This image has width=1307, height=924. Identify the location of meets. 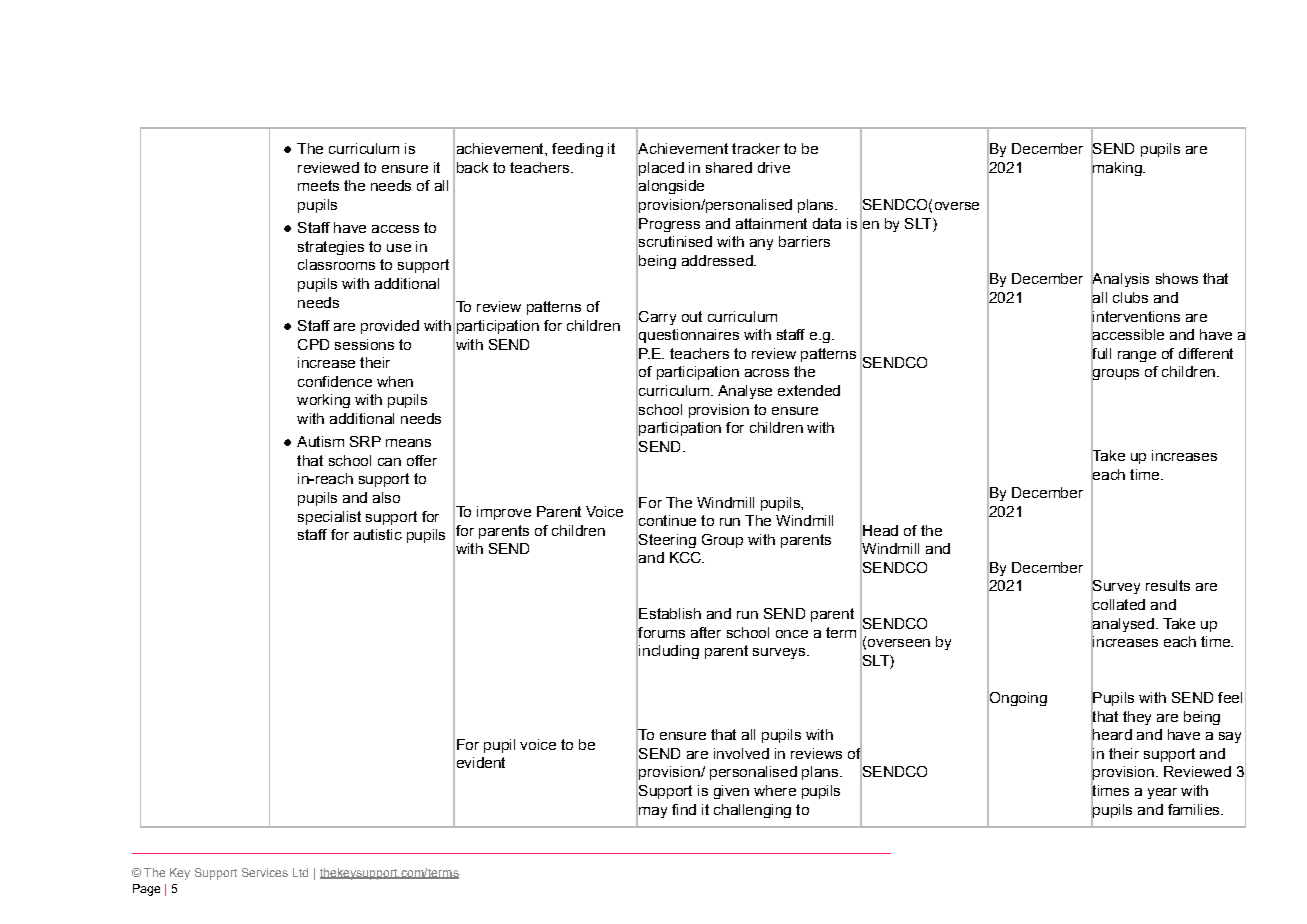
(318, 185).
